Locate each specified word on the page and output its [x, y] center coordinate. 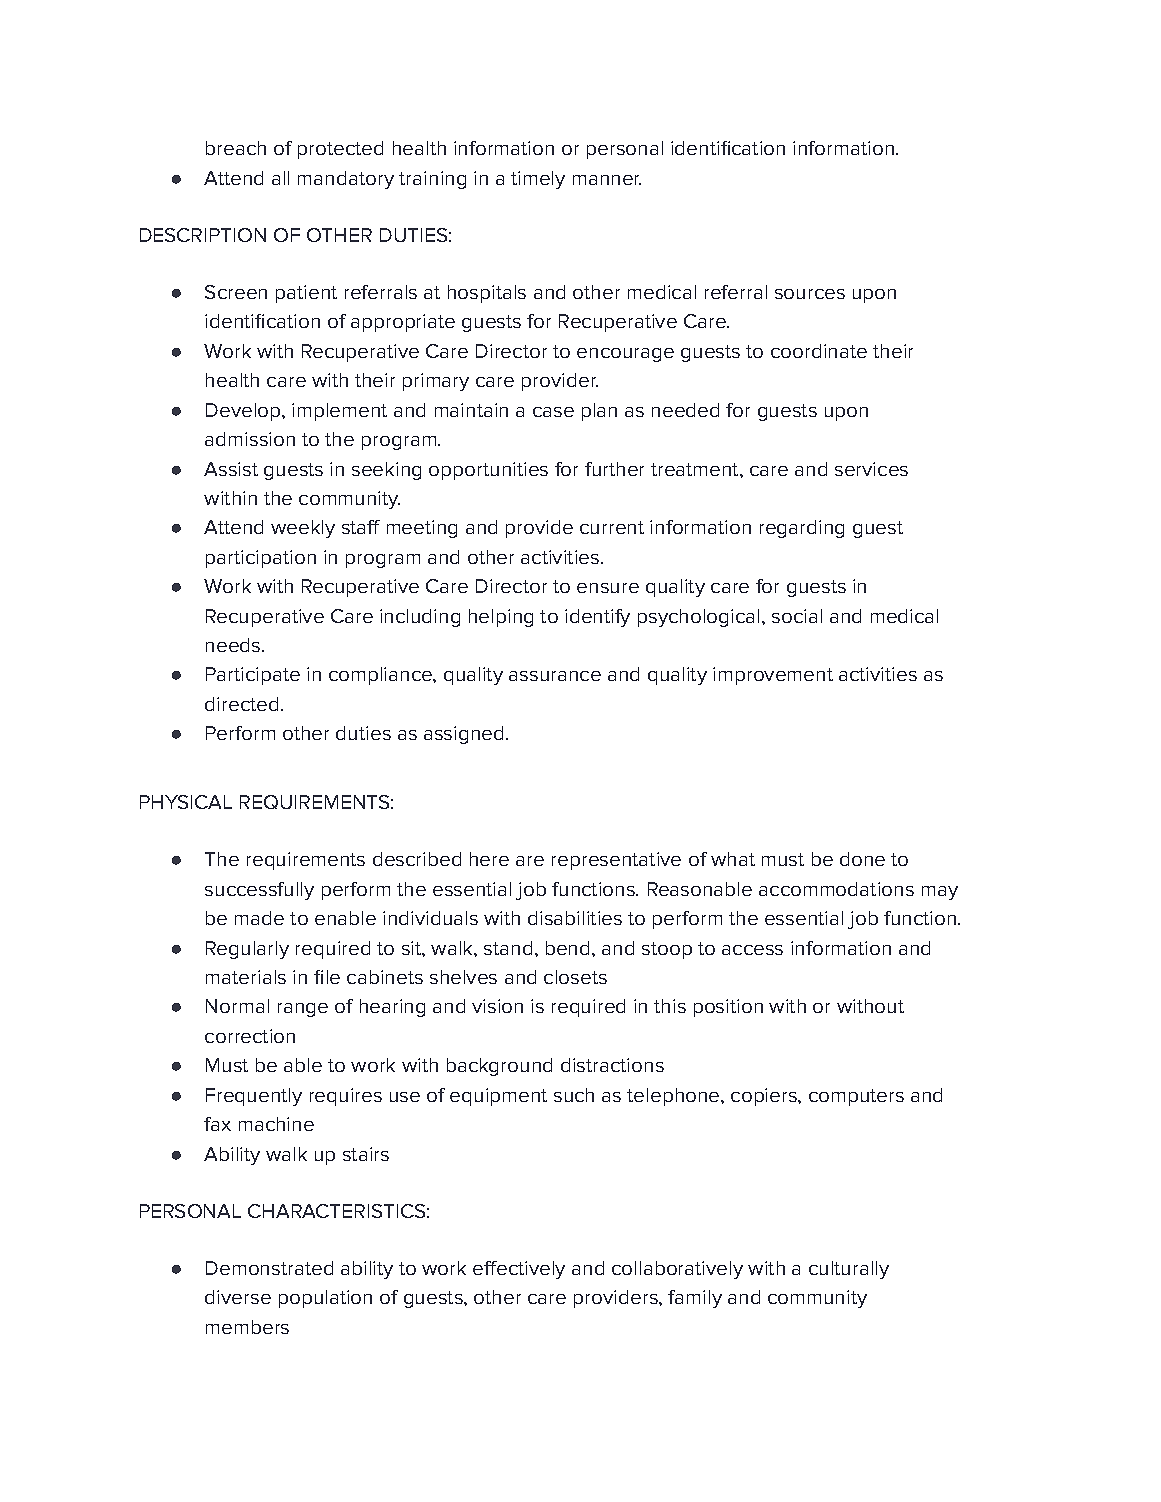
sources [810, 294]
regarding [802, 529]
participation [261, 559]
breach [236, 148]
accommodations [836, 889]
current [612, 527]
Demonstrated [269, 1268]
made [259, 918]
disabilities [575, 918]
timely [538, 180]
